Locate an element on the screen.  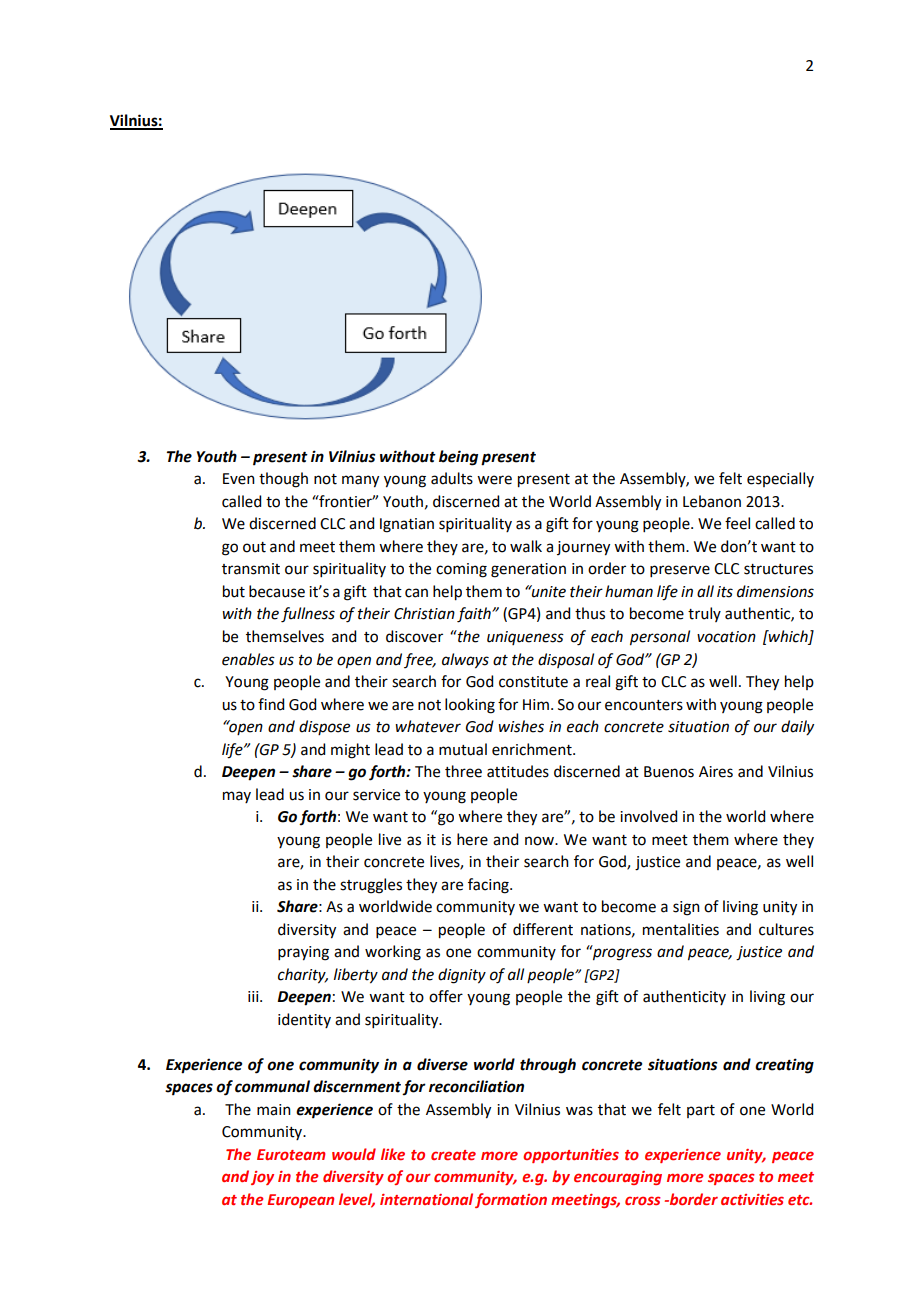
dignity is located at coordinates (462, 976).
